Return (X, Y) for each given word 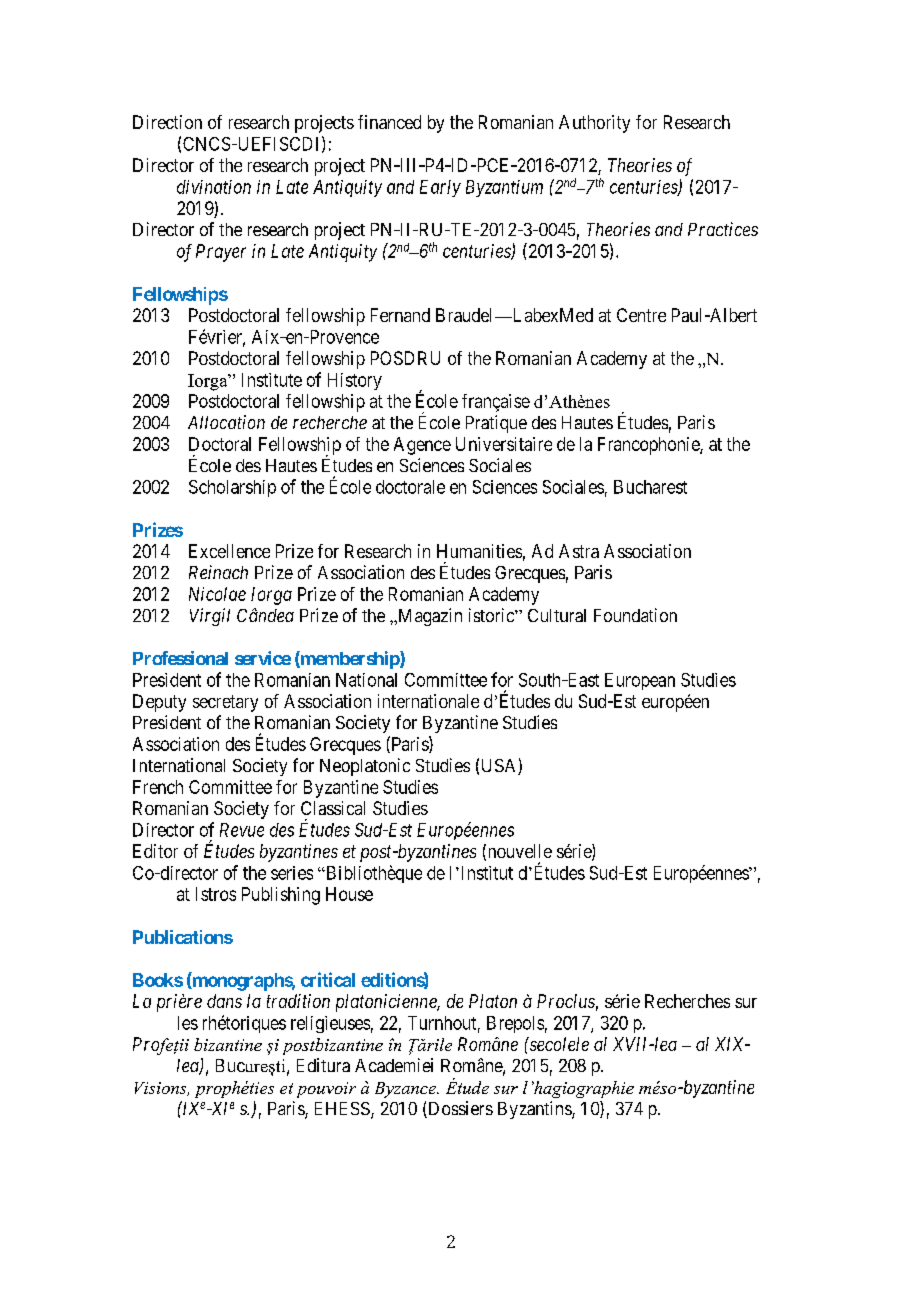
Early (440, 188)
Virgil (210, 617)
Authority (594, 124)
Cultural (557, 615)
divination (214, 187)
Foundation (635, 615)
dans (224, 1001)
